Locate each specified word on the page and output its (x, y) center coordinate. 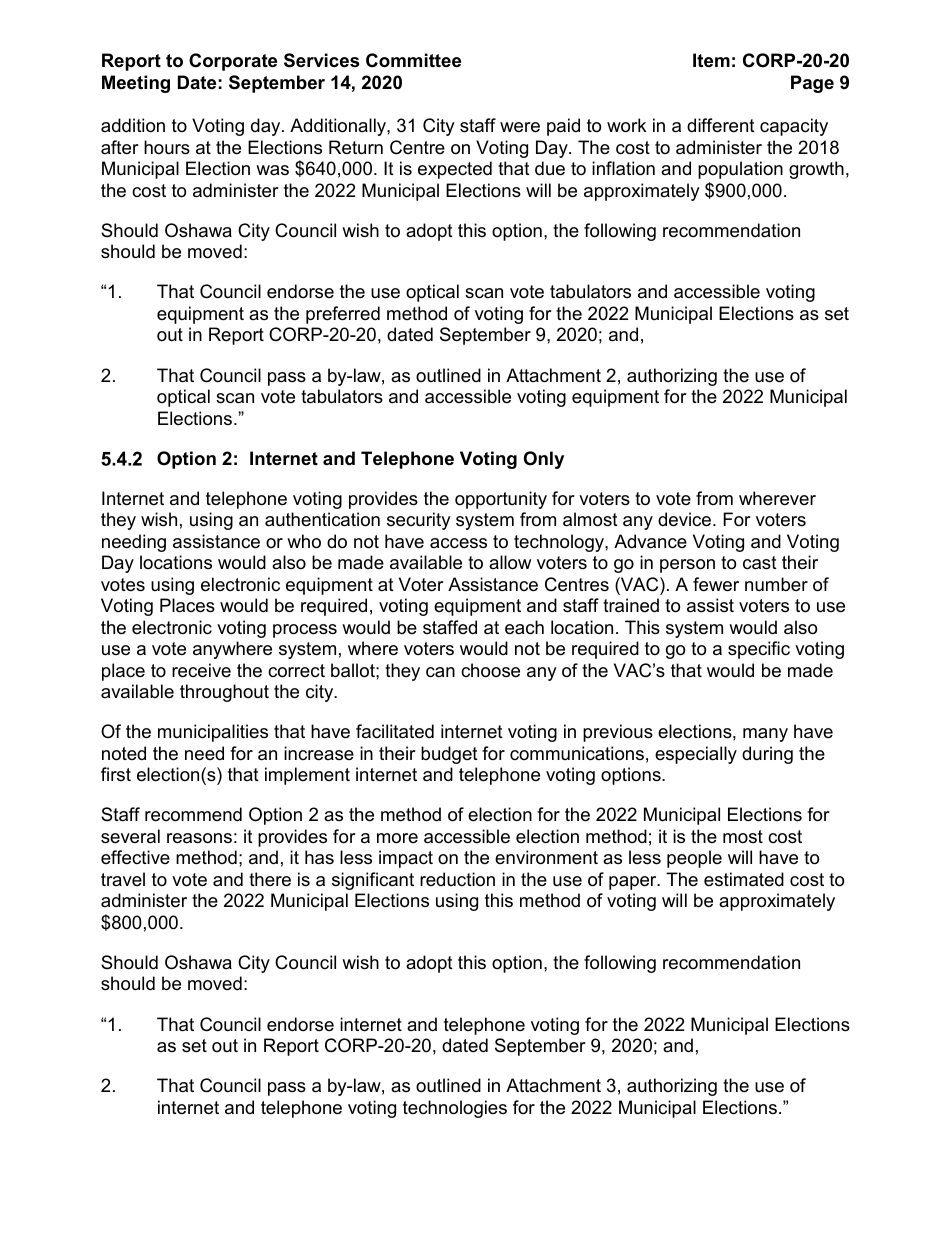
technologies (455, 1109)
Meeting (136, 84)
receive (201, 670)
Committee (413, 60)
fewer (716, 584)
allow (510, 562)
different (721, 125)
